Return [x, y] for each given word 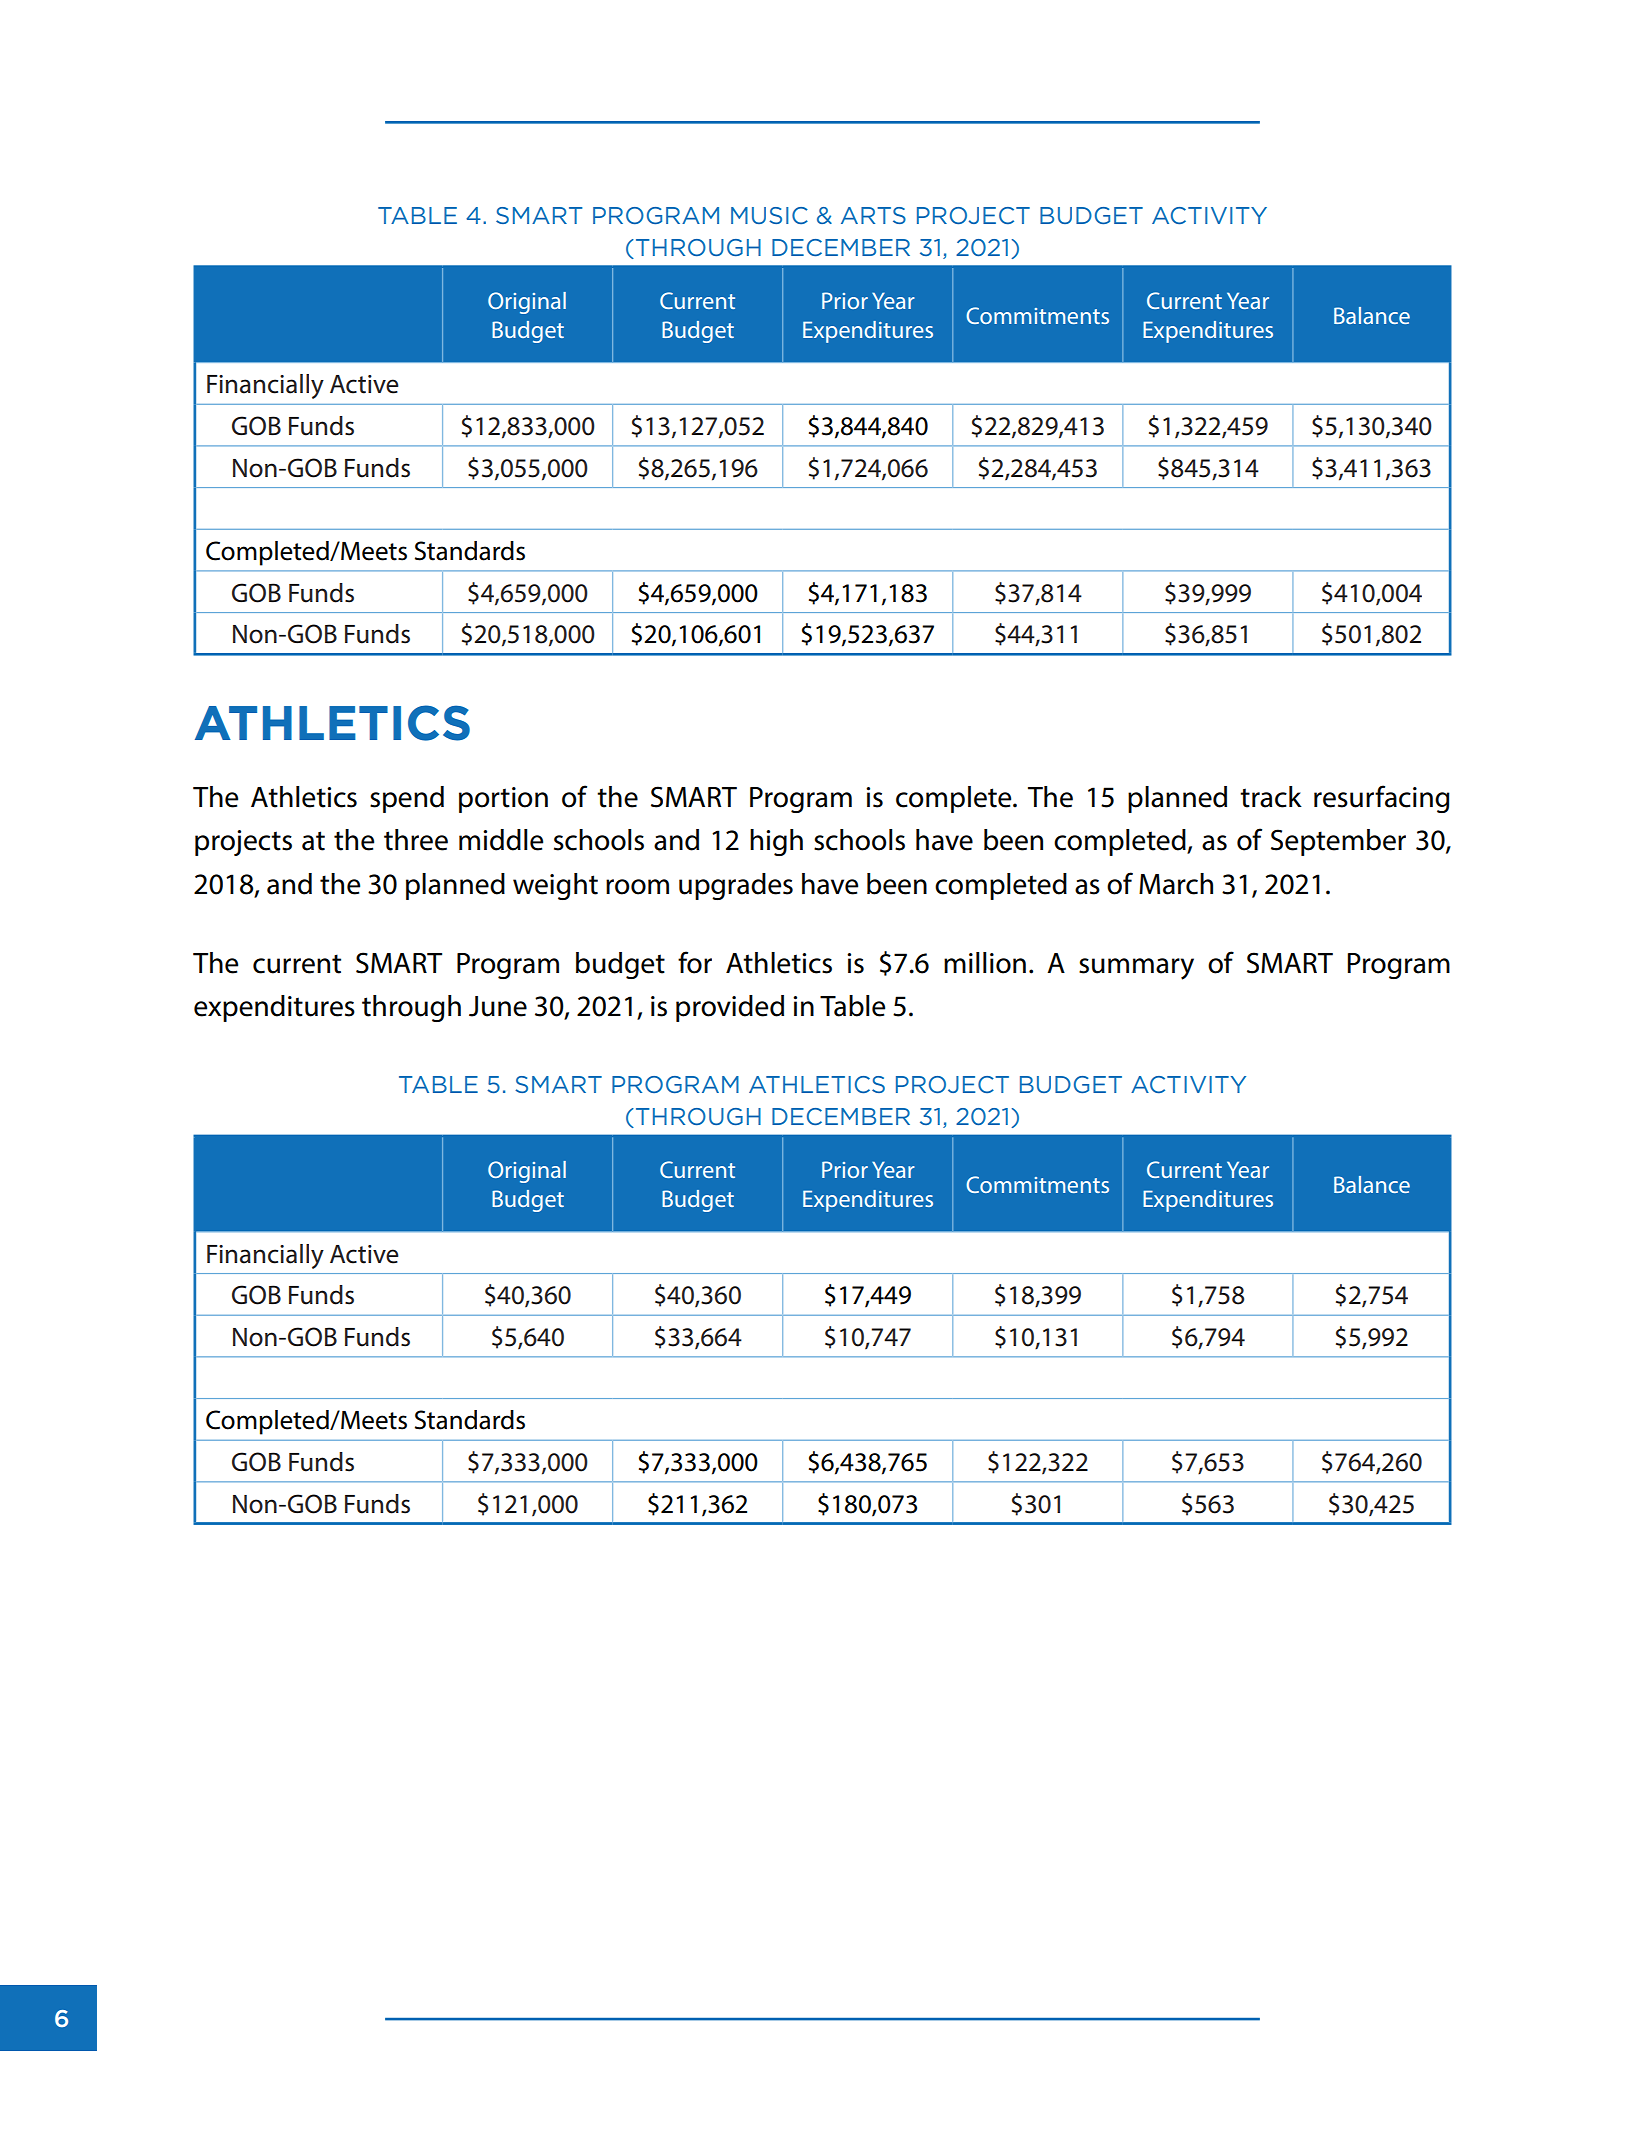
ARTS [873, 215]
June [498, 1006]
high [776, 842]
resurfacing [1382, 799]
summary [1136, 969]
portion [503, 800]
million [985, 963]
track [1271, 797]
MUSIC [769, 215]
